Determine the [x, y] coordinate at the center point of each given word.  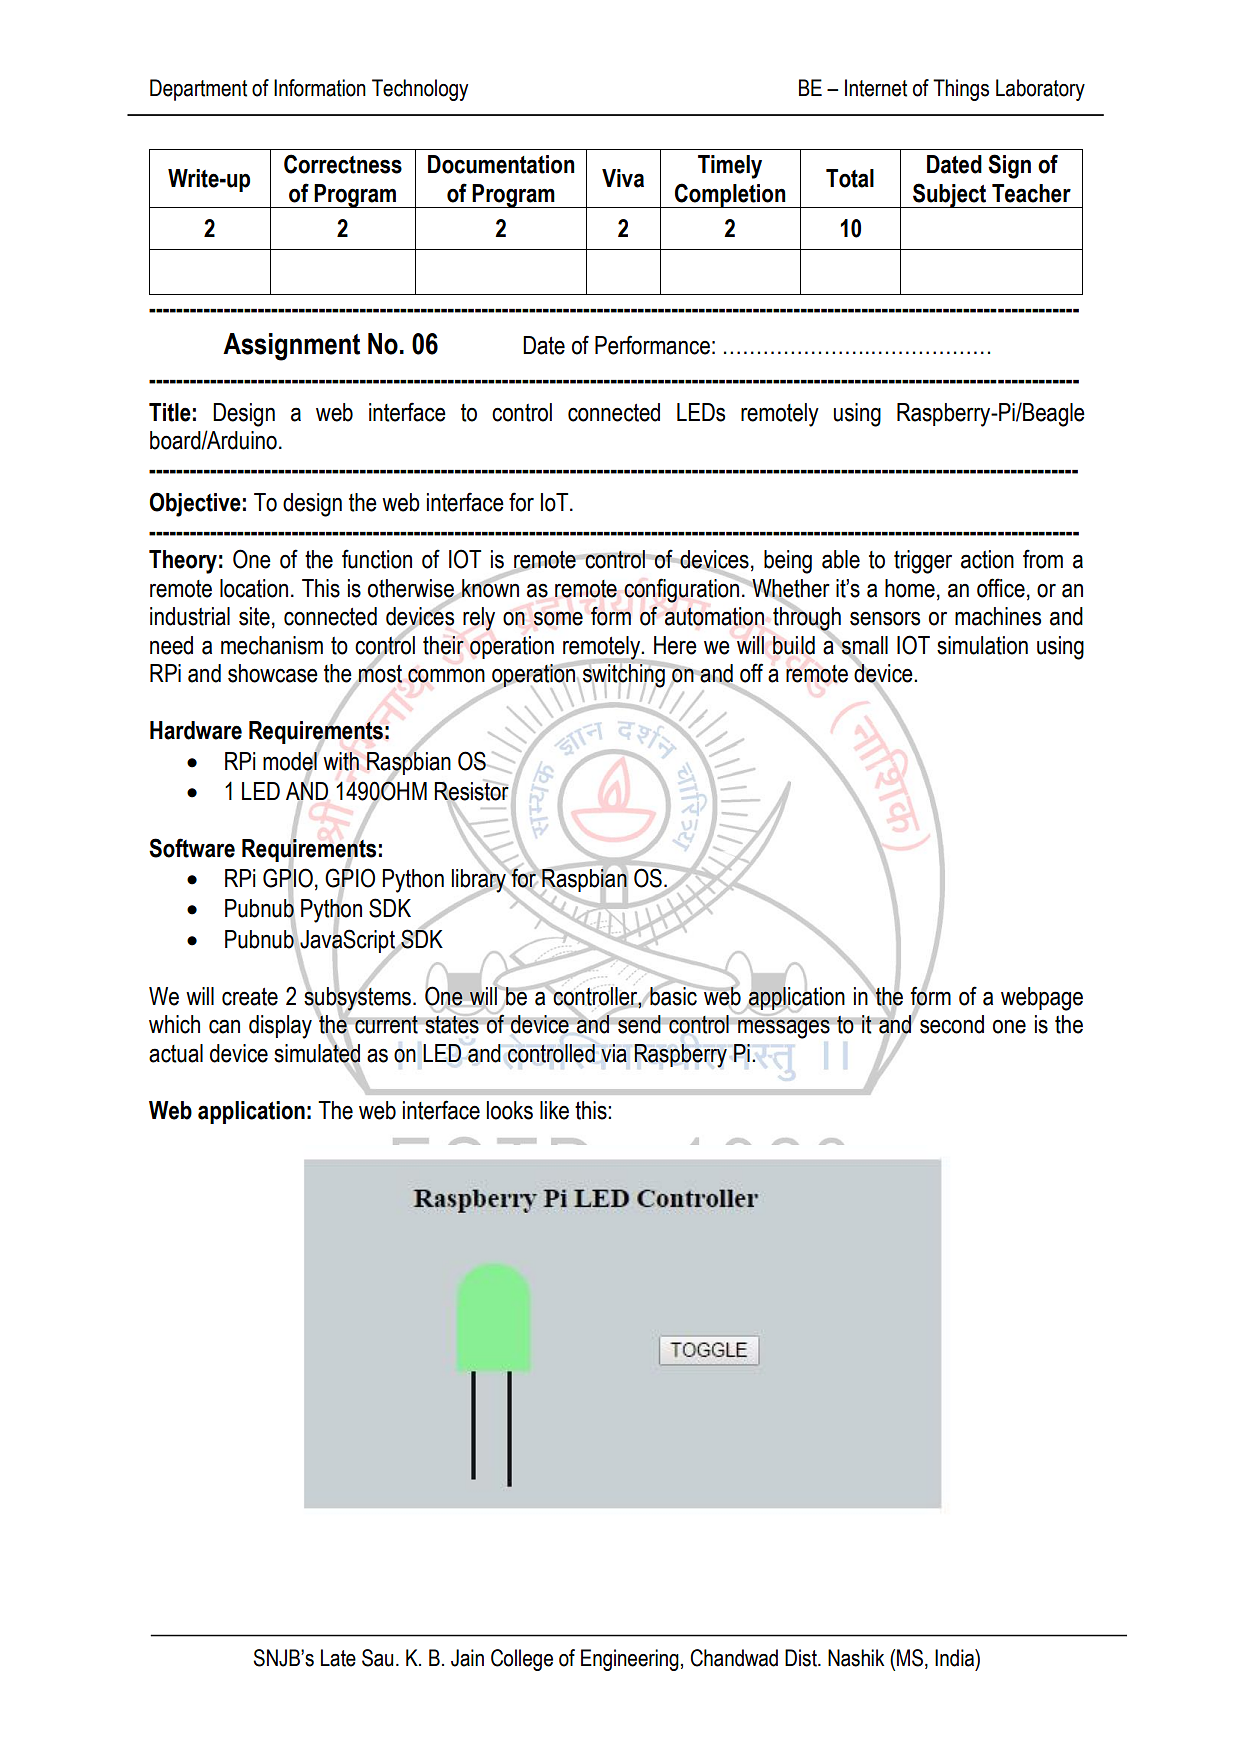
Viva [623, 178]
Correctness [343, 164]
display [280, 1027]
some [558, 618]
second [952, 1024]
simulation [982, 645]
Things [961, 90]
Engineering [630, 1660]
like [554, 1110]
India [955, 1658]
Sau [377, 1658]
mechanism [272, 645]
